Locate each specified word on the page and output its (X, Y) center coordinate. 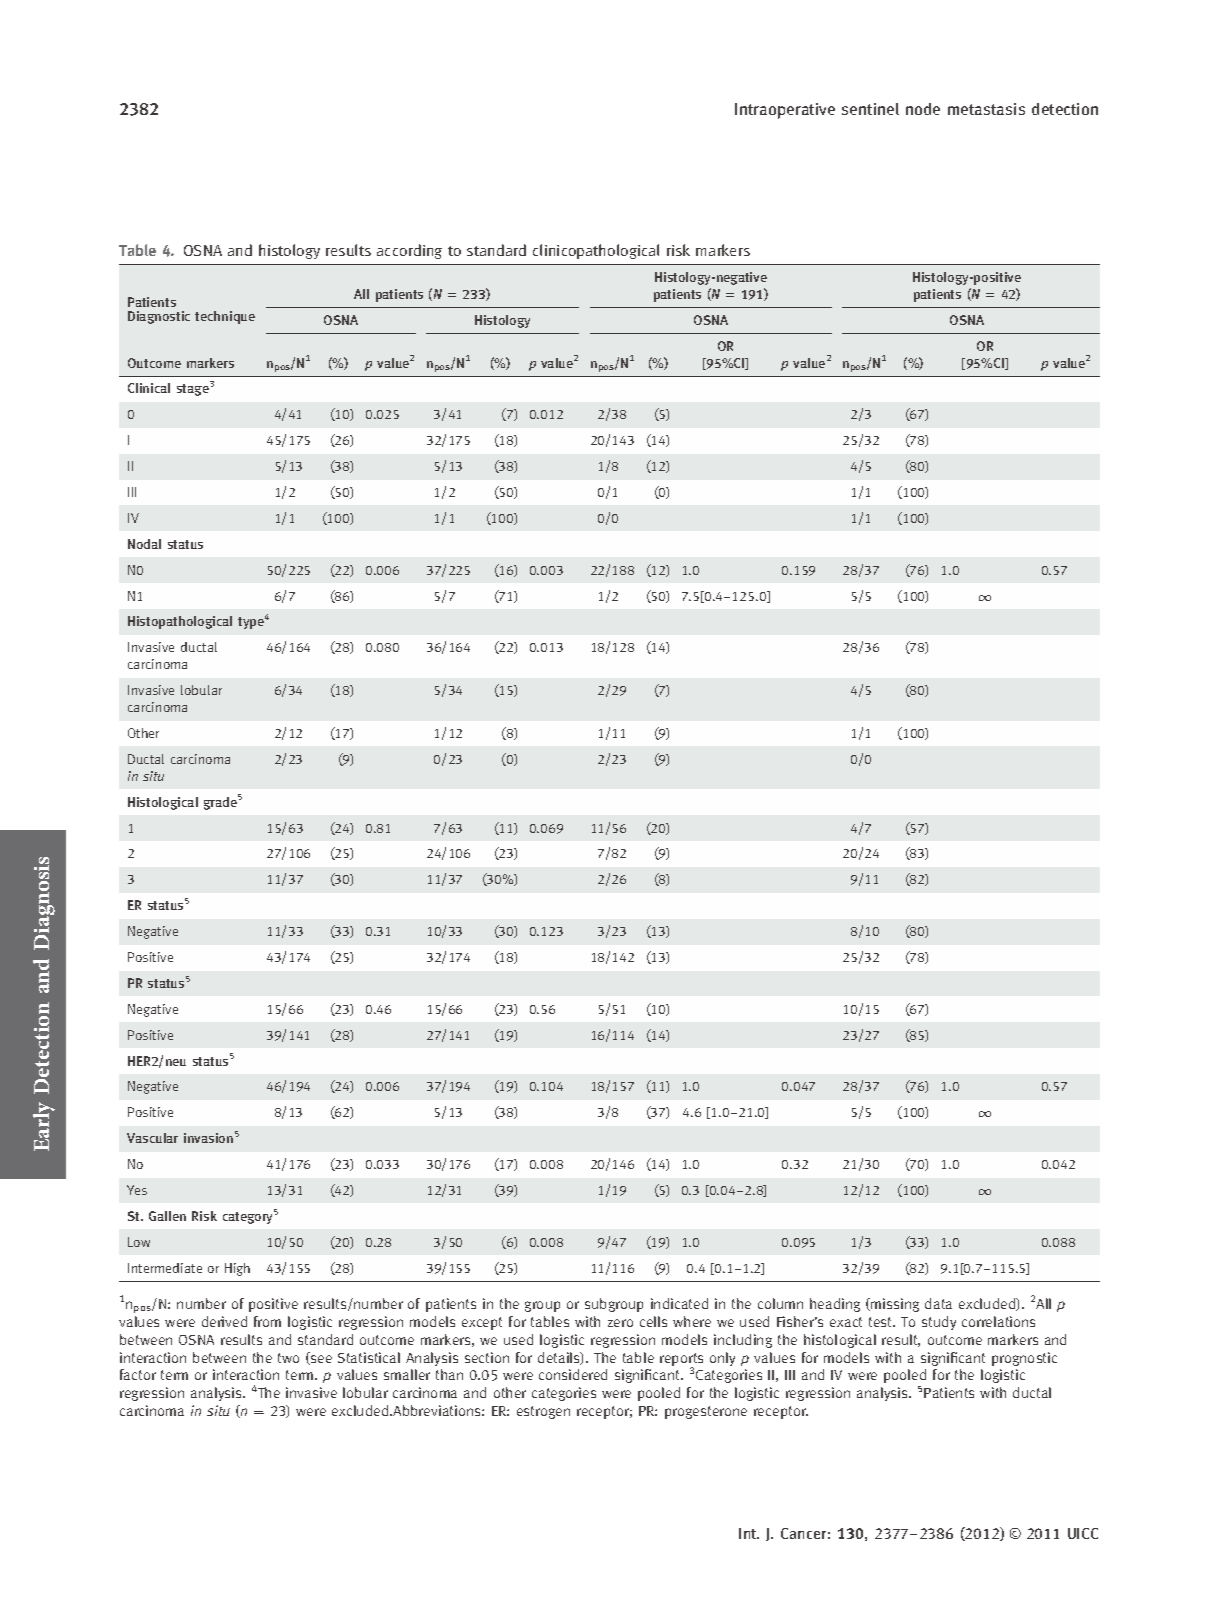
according (409, 251)
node (923, 109)
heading (835, 1305)
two (288, 1358)
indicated (679, 1303)
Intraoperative (785, 111)
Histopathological (180, 622)
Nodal (144, 544)
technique (225, 317)
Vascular (152, 1138)
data (938, 1303)
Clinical (149, 388)
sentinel (870, 109)
